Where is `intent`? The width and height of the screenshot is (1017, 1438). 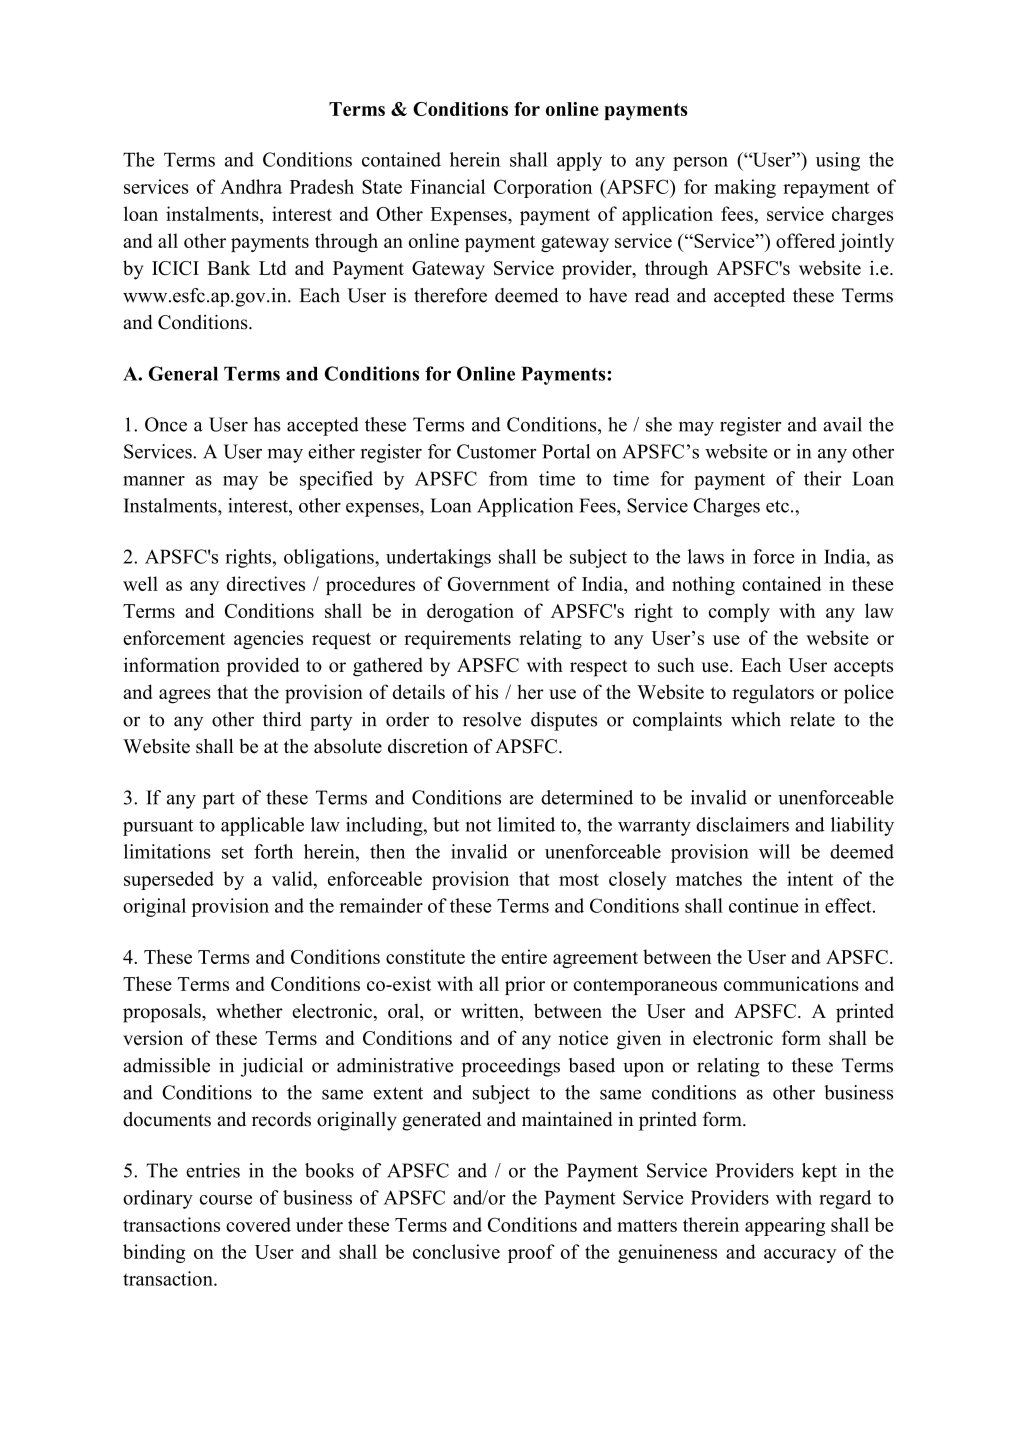
intent is located at coordinates (810, 878).
